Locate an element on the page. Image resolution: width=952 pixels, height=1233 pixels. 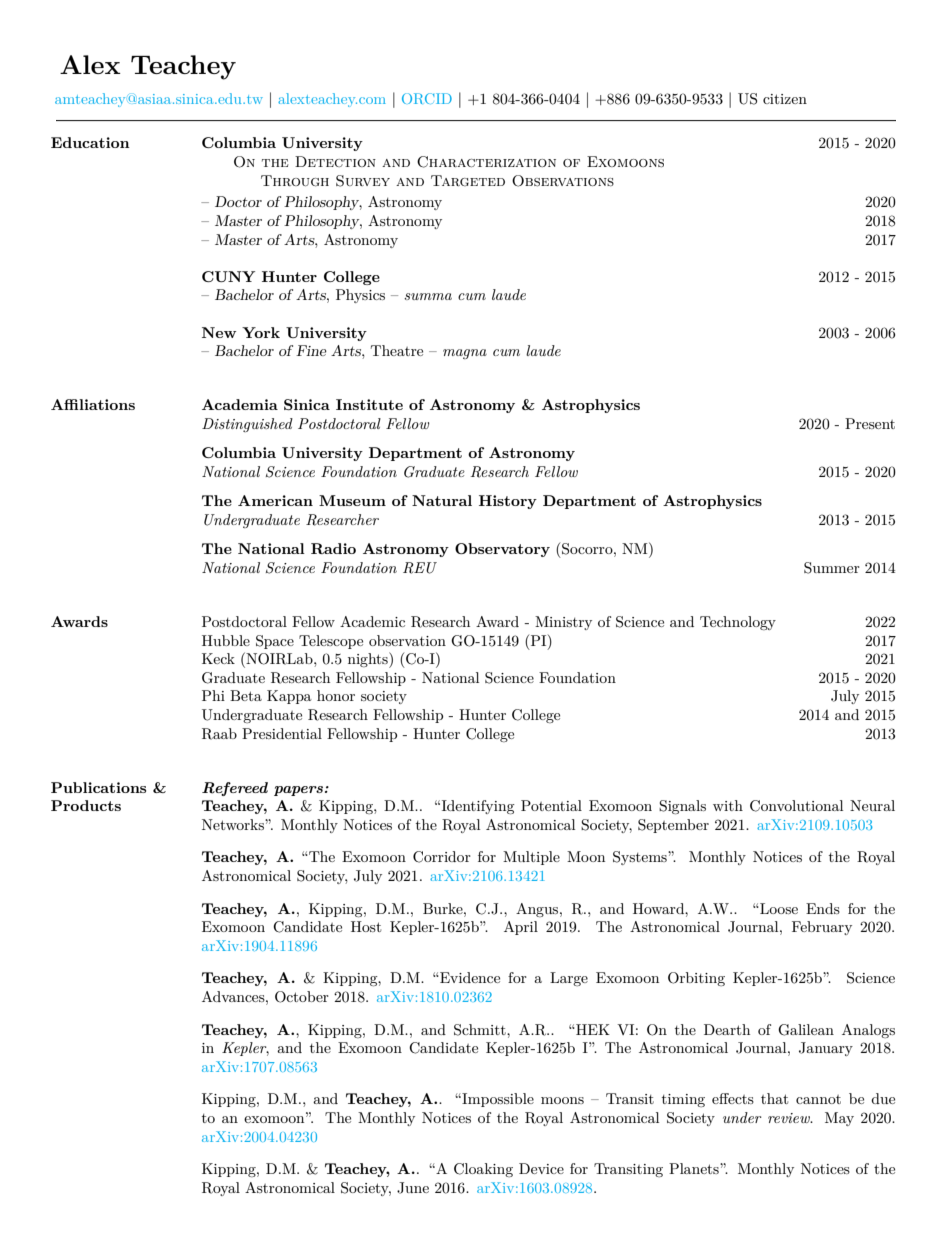
Present is located at coordinates (870, 423).
